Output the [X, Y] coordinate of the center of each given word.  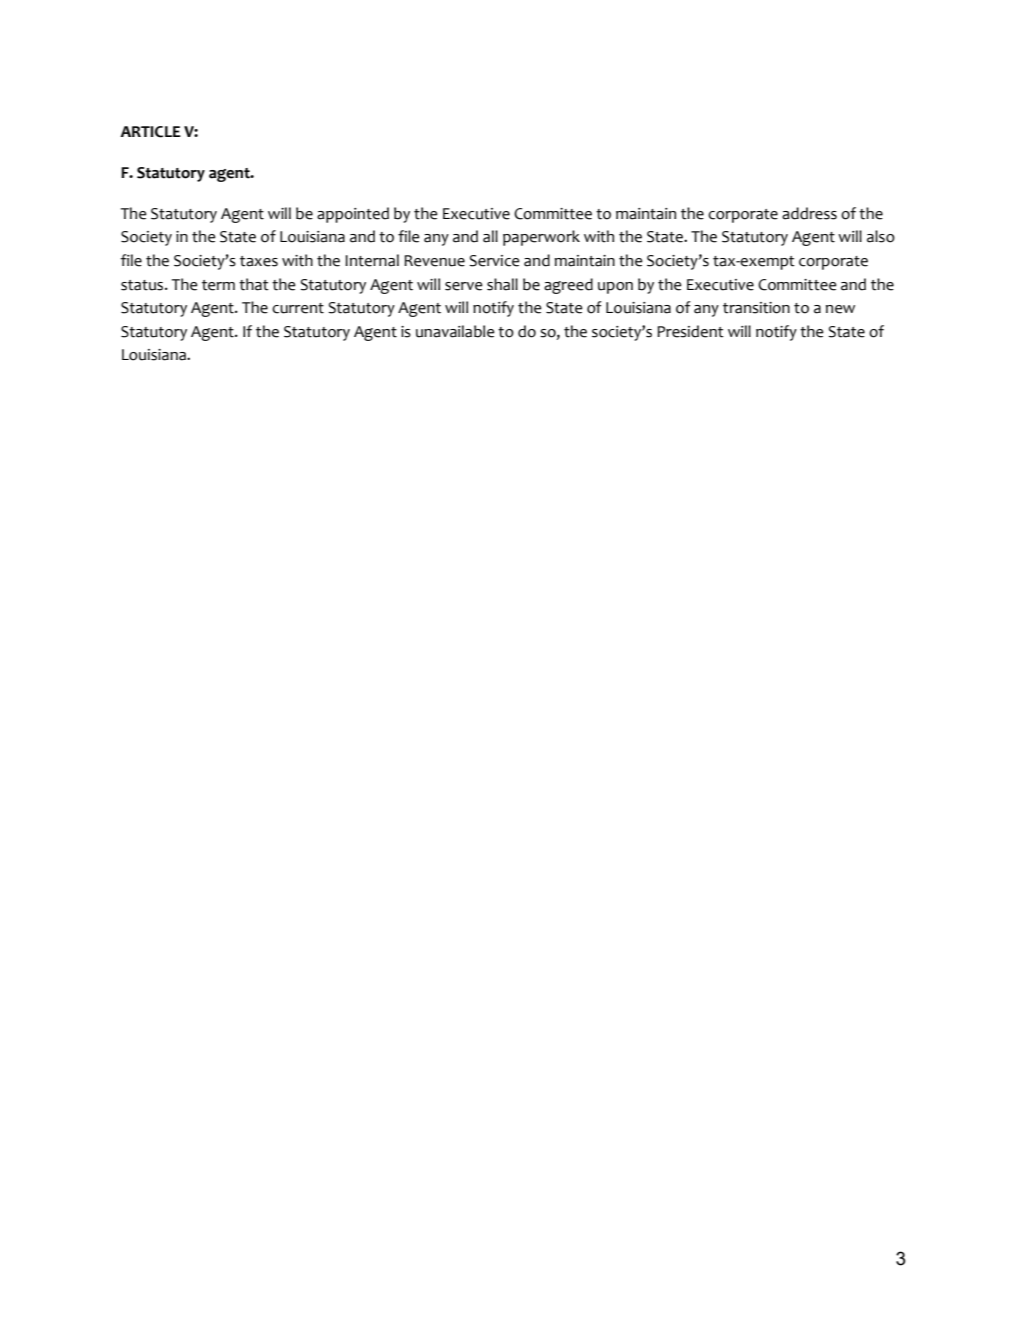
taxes [259, 261]
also [881, 236]
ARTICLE [150, 132]
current [298, 308]
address [809, 213]
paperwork [541, 238]
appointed [353, 215]
